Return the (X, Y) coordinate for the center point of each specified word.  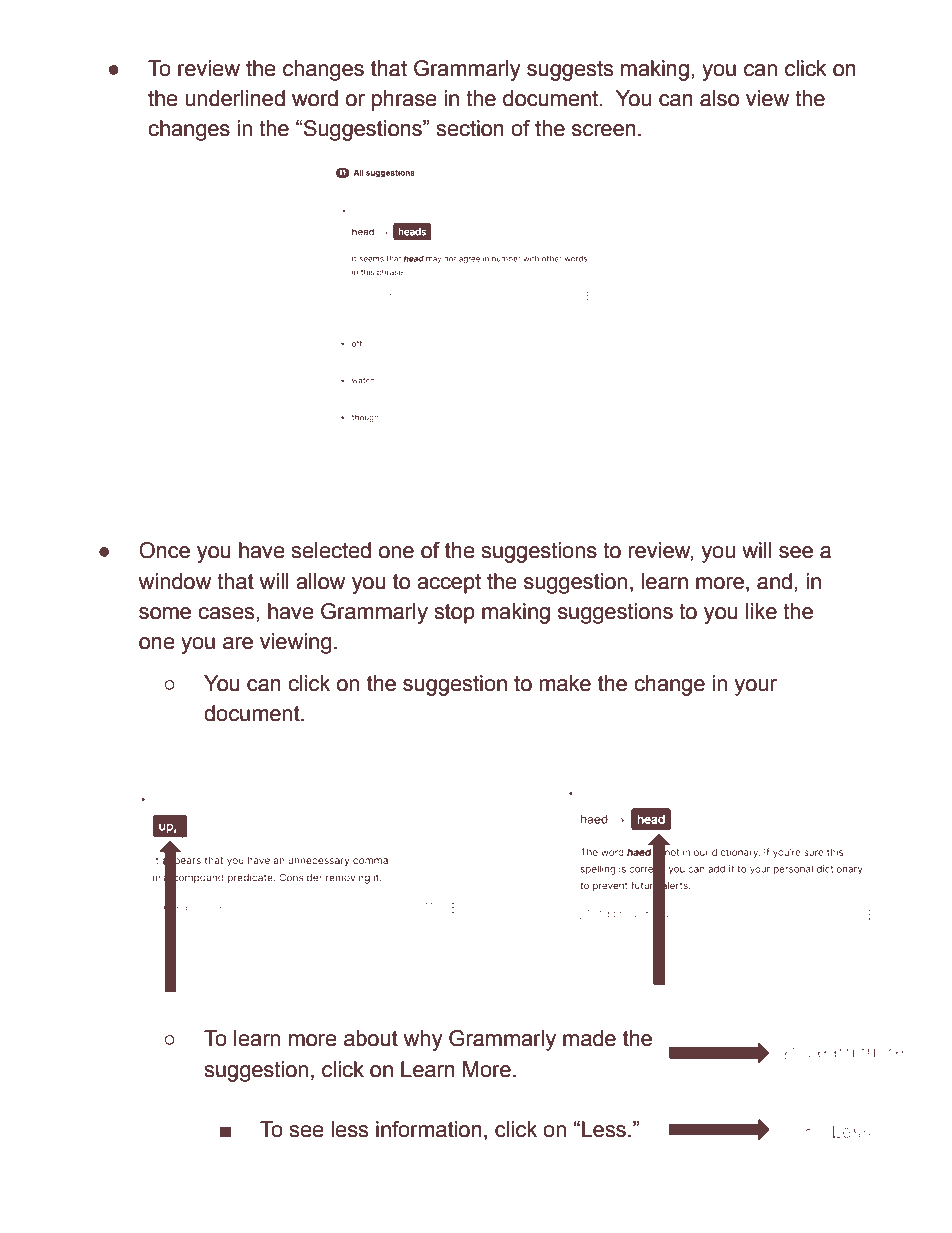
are (238, 643)
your (756, 687)
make (565, 683)
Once (164, 550)
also (719, 98)
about (371, 1038)
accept (449, 583)
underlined (235, 98)
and (774, 581)
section (470, 128)
